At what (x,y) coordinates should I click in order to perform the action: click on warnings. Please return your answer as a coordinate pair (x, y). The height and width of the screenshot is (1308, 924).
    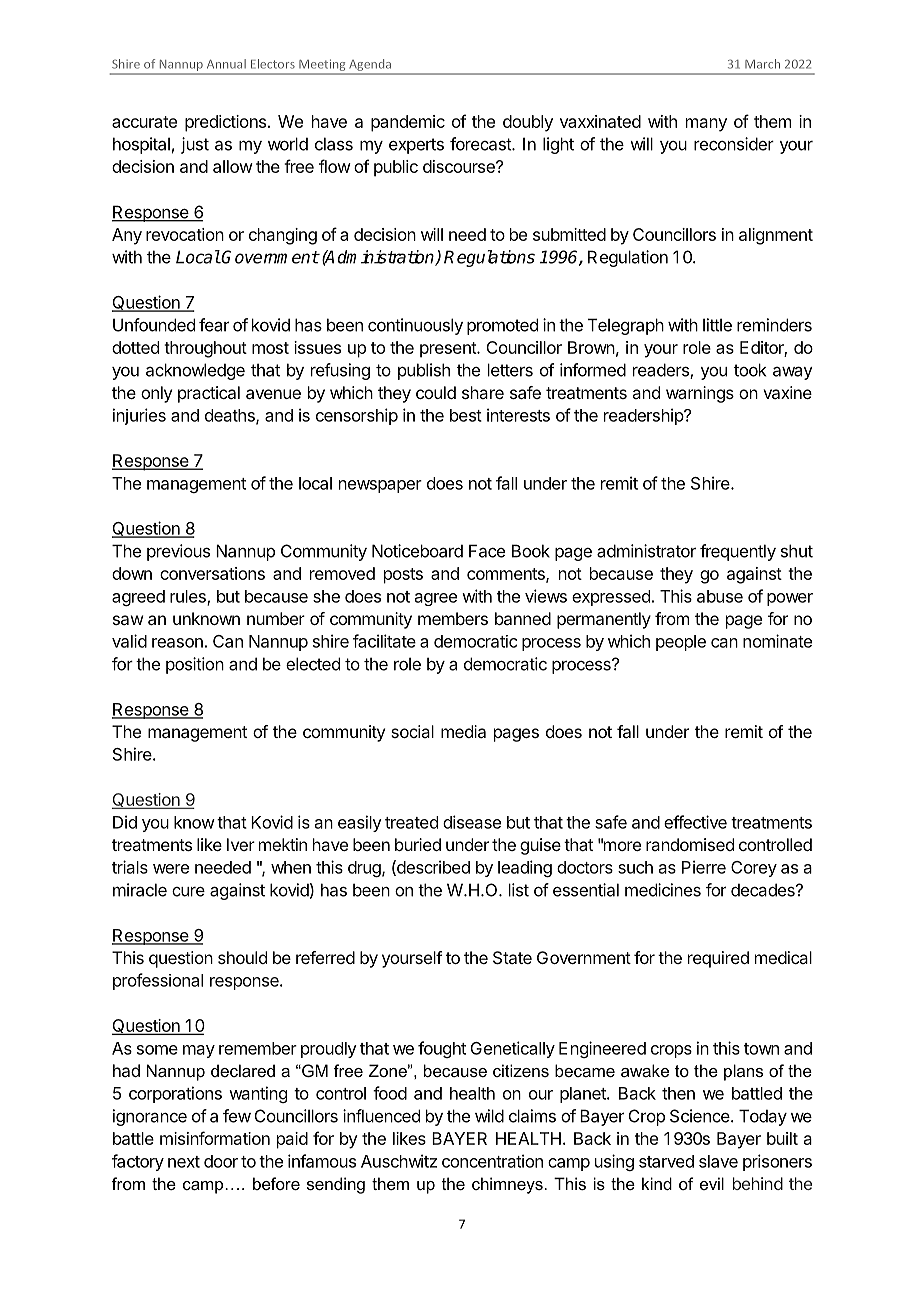
    Looking at the image, I should click on (700, 394).
